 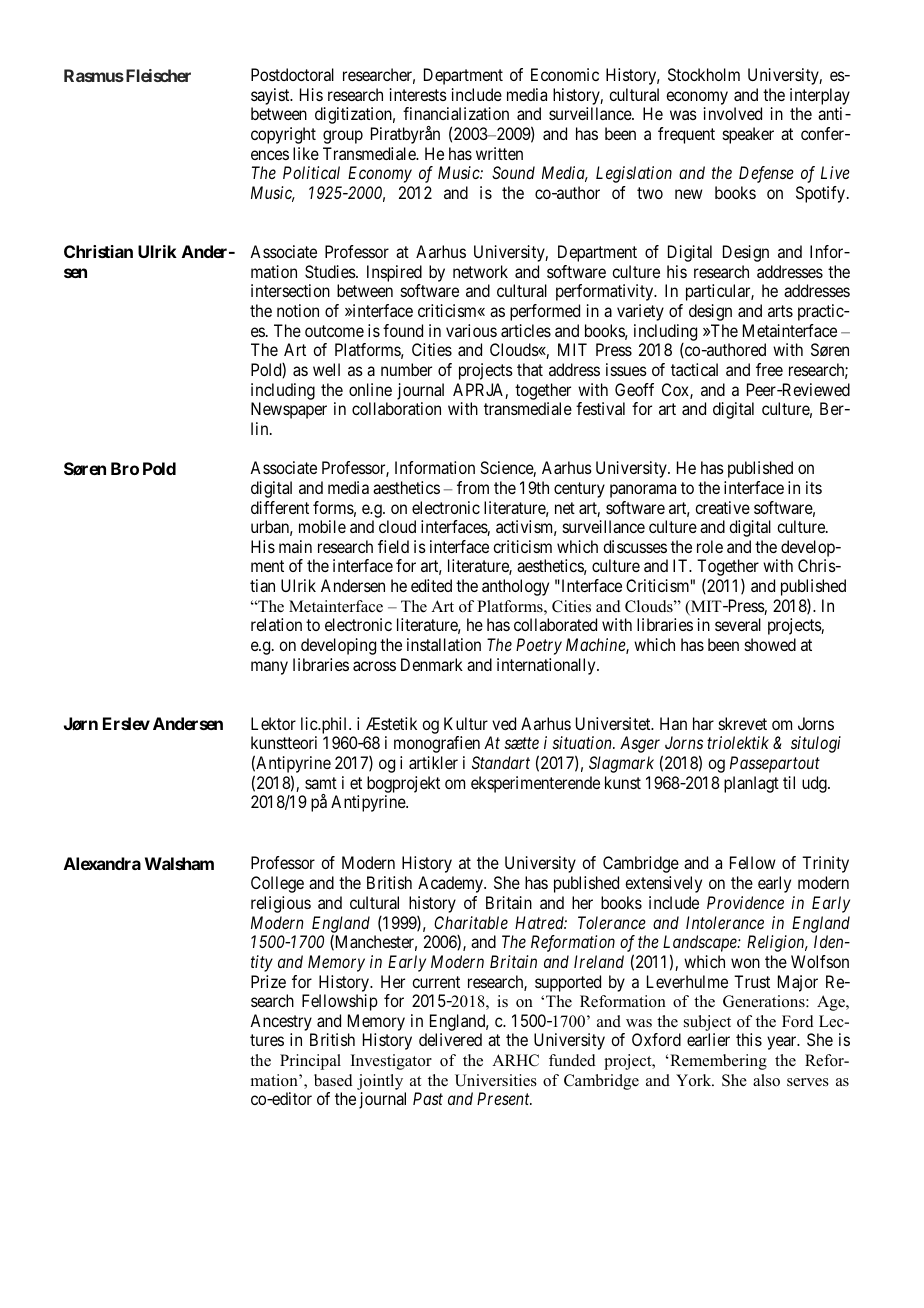 What do you see at coordinates (733, 113) in the screenshot?
I see `involved` at bounding box center [733, 113].
